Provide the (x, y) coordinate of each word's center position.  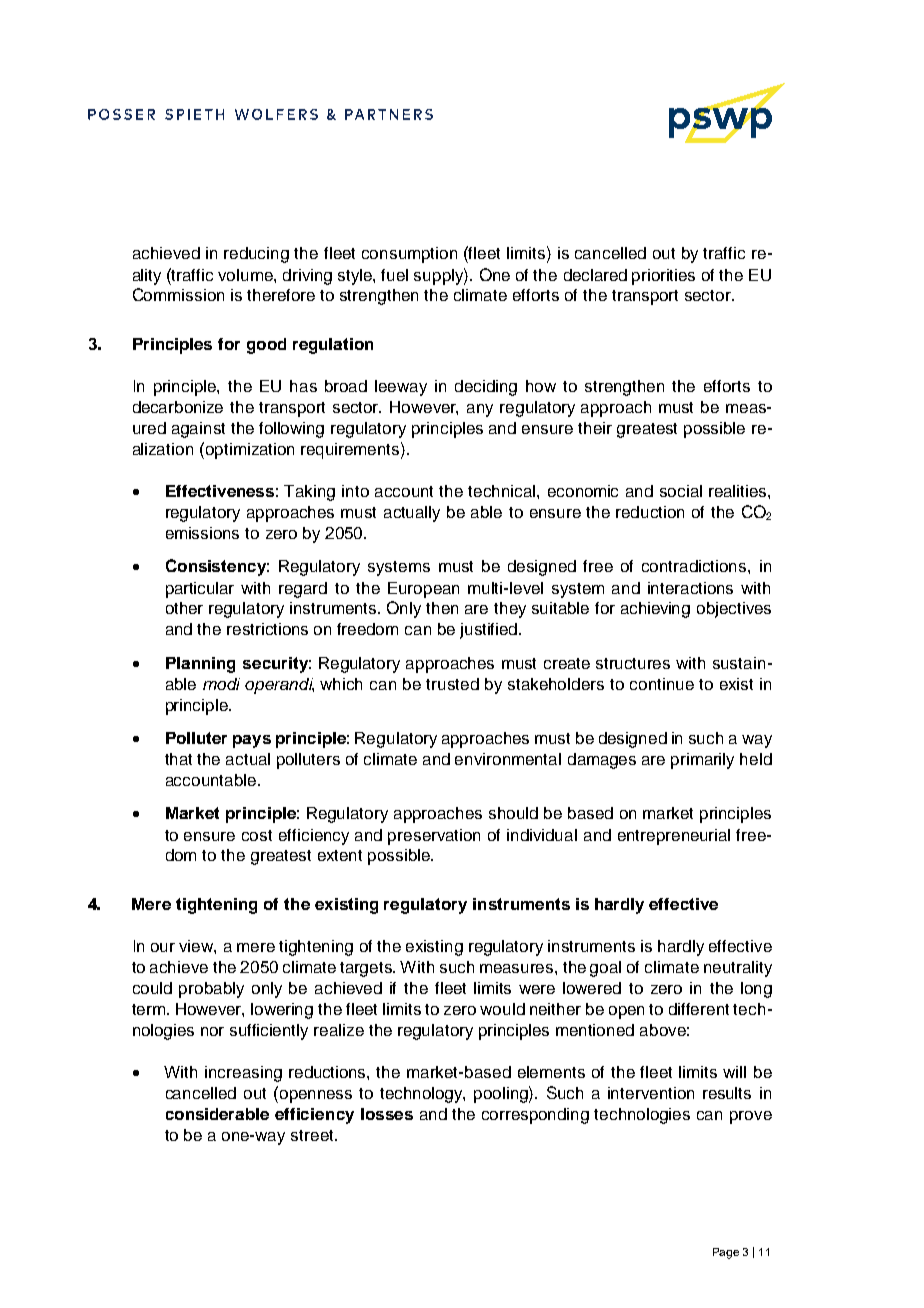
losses (387, 1114)
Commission (178, 294)
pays (252, 741)
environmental (508, 759)
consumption (409, 255)
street (313, 1135)
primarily (702, 761)
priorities (663, 277)
